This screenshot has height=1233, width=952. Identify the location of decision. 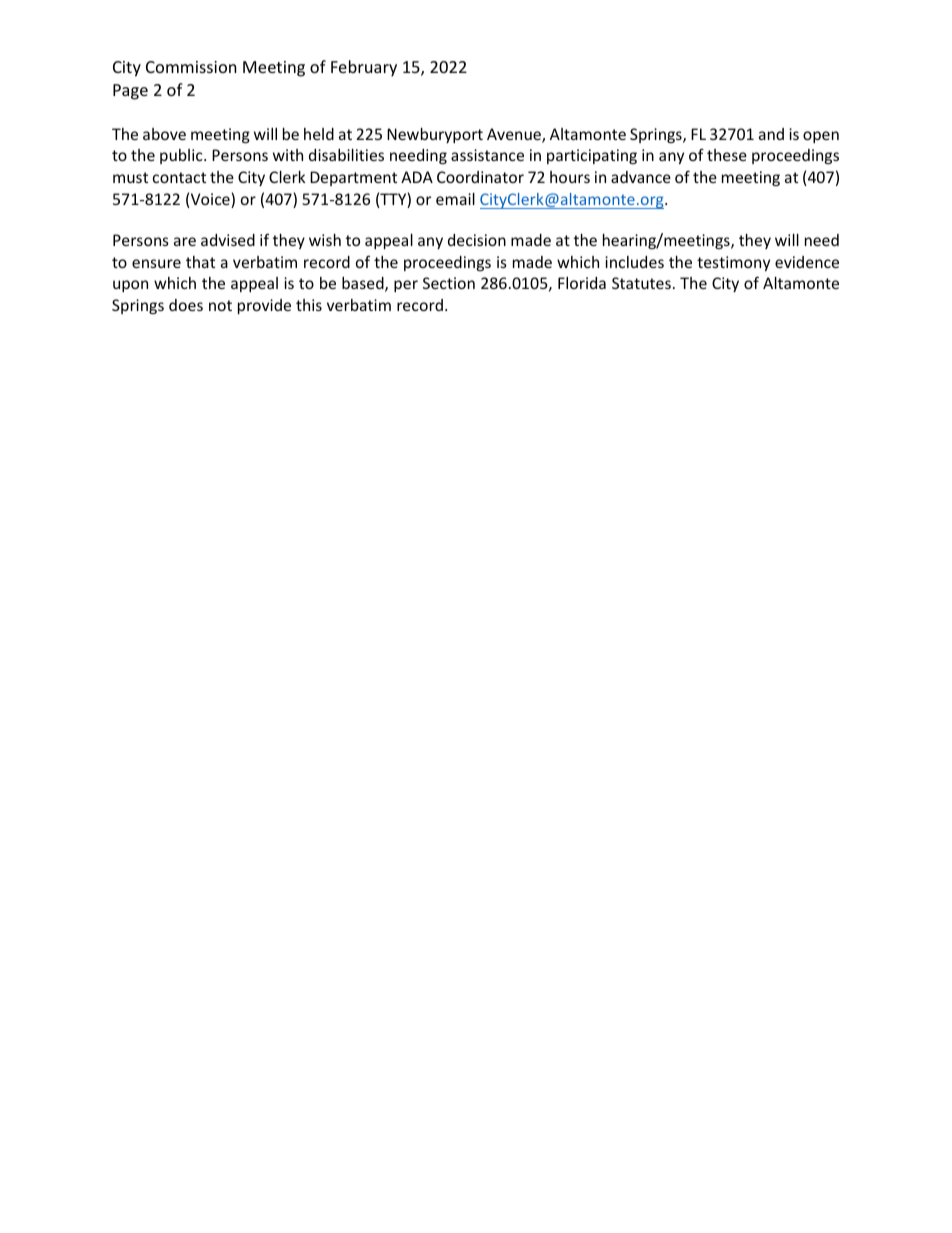
(477, 240).
